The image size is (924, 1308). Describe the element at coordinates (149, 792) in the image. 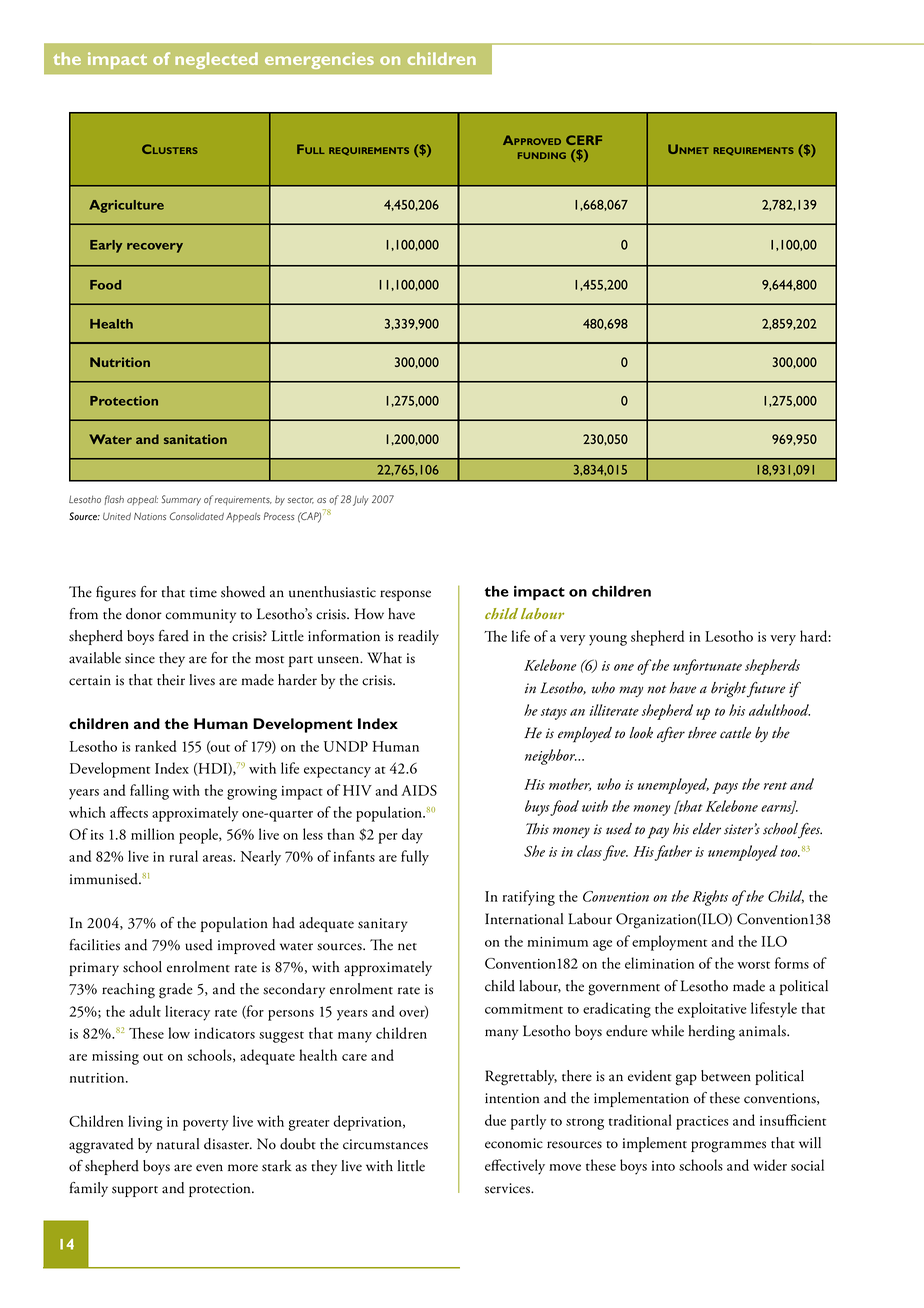

I see `falling` at that location.
